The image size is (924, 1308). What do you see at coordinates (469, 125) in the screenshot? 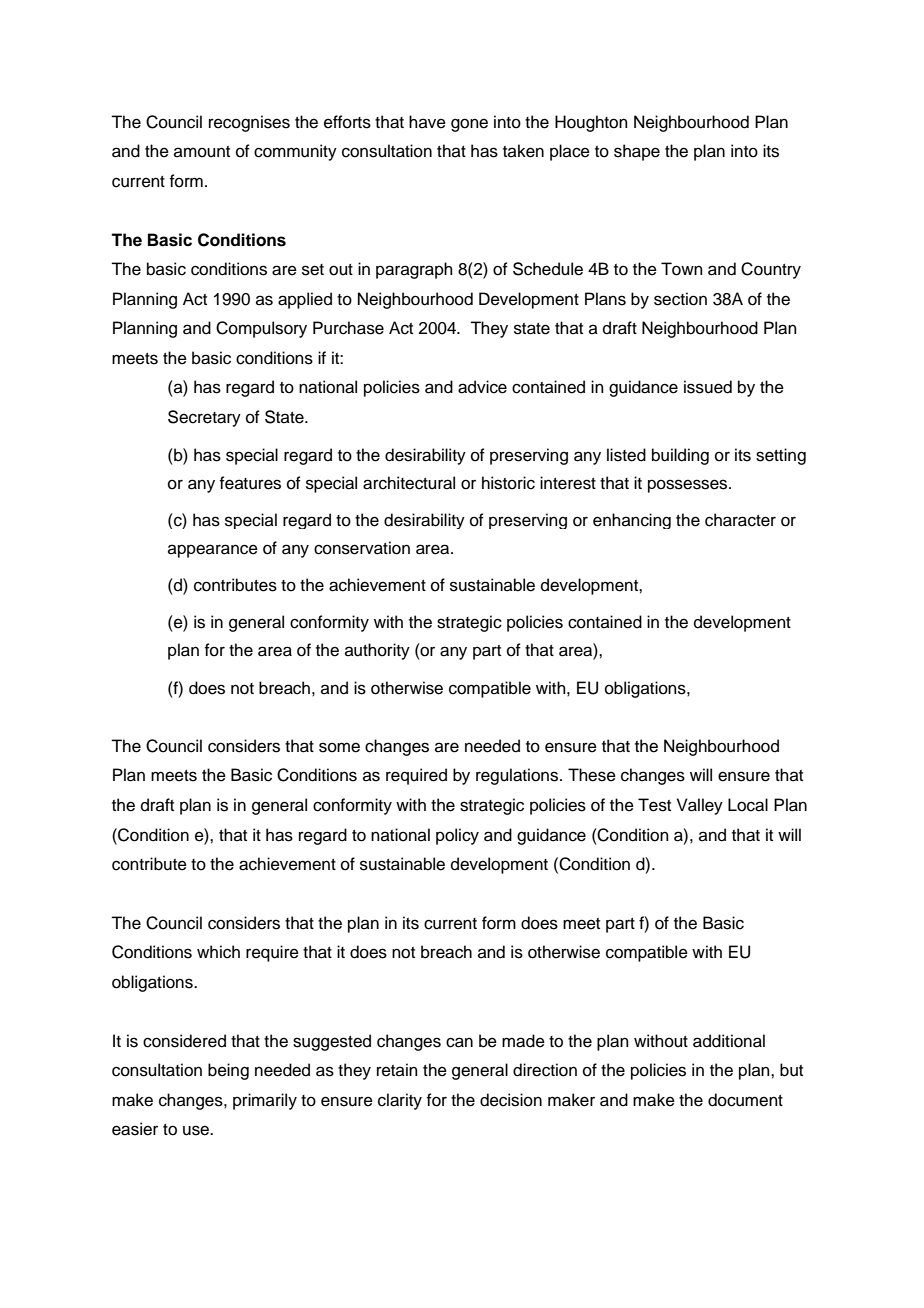
I see `gone` at bounding box center [469, 125].
